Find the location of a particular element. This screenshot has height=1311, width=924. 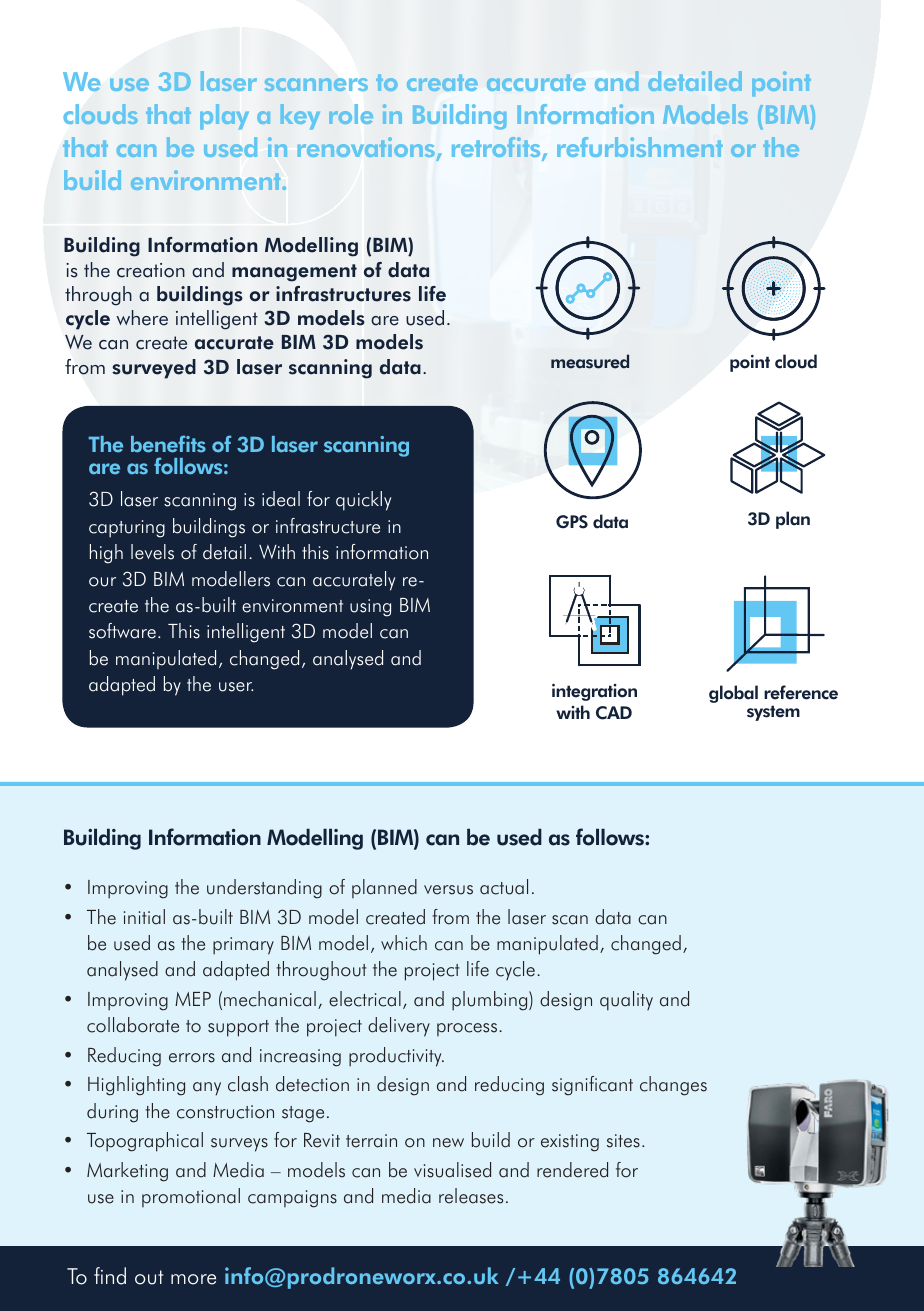

global is located at coordinates (733, 694).
